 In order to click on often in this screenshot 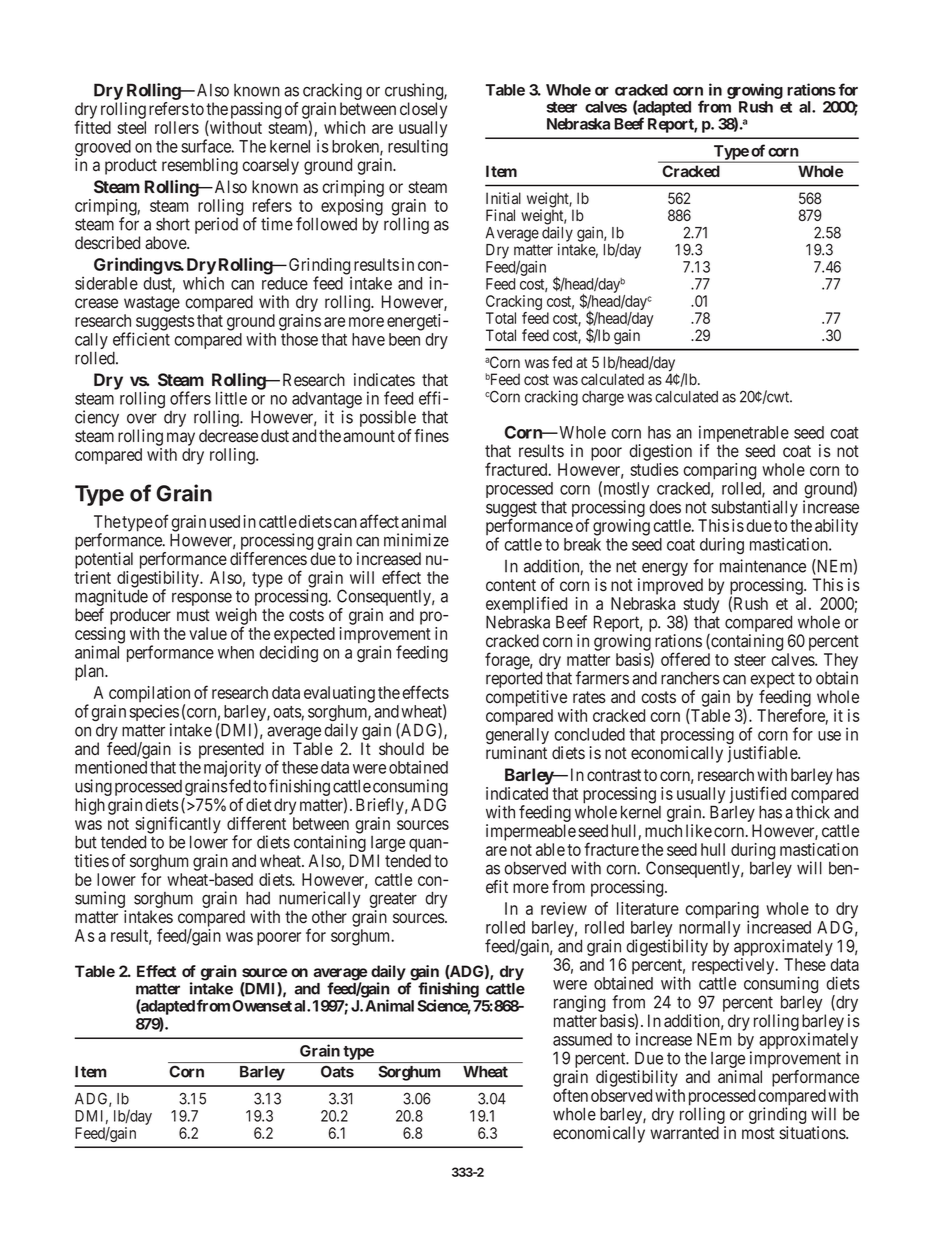, I will do `click(570, 1095)`.
